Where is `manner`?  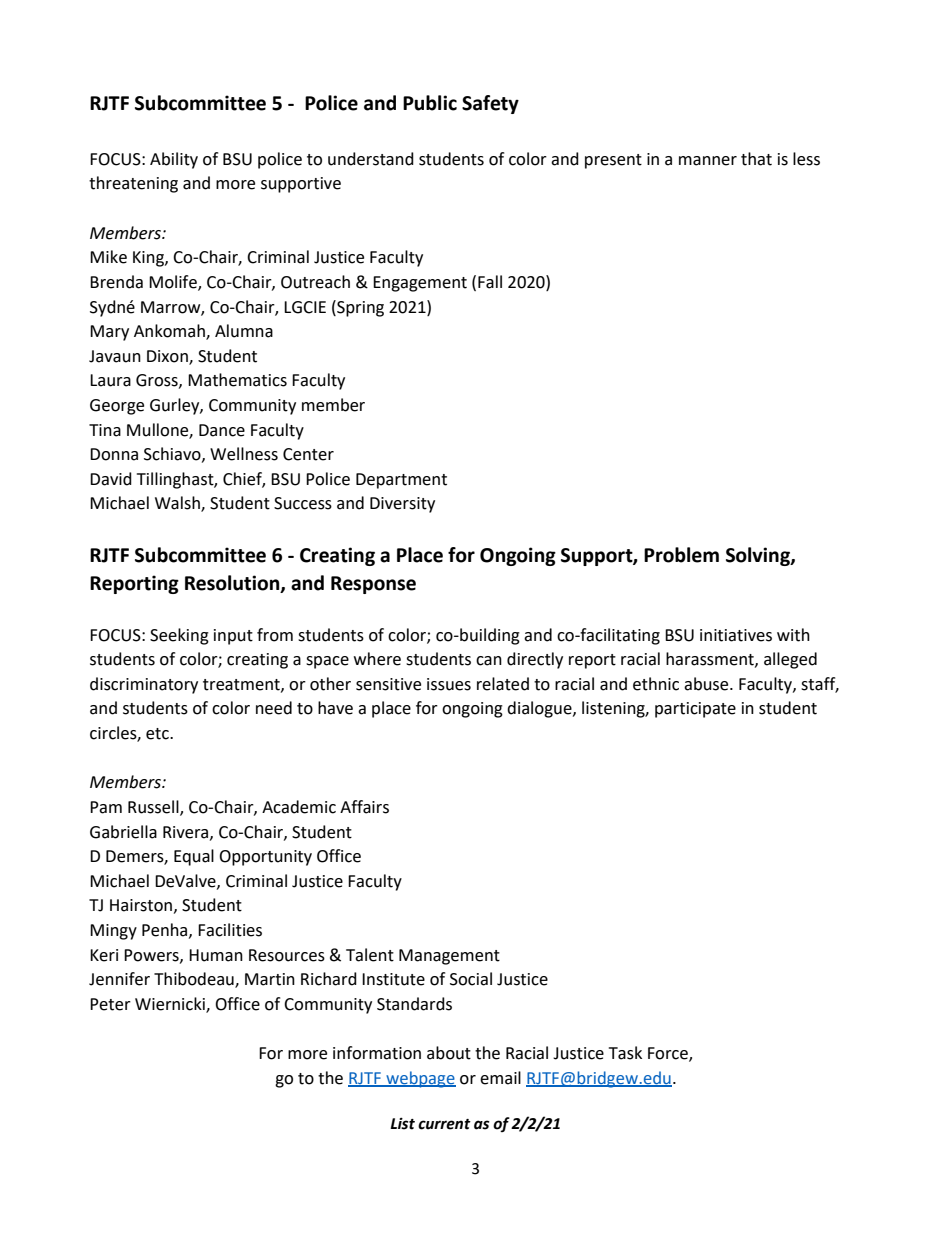 manner is located at coordinates (708, 161).
